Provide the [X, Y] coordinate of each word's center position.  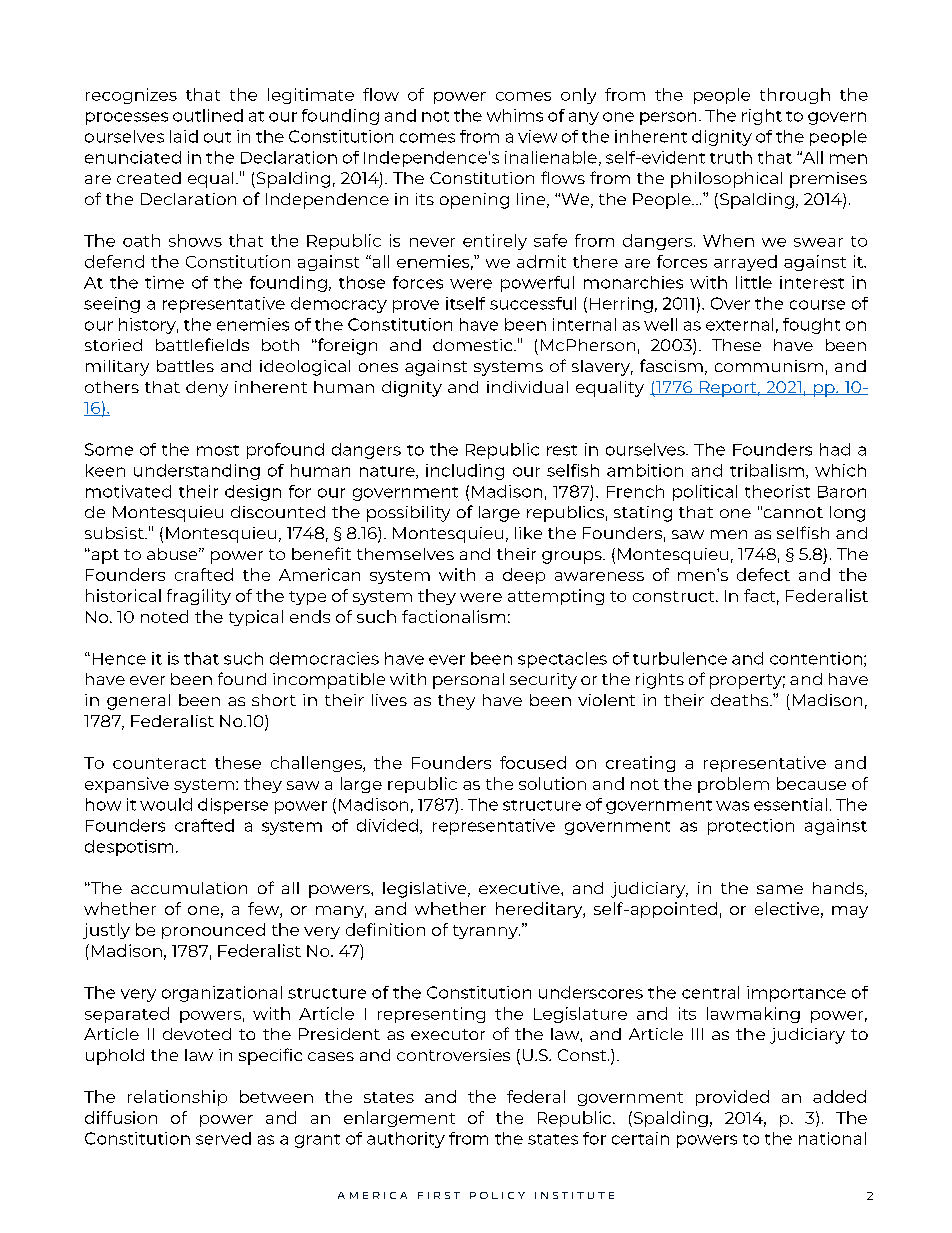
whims [515, 115]
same [780, 889]
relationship [177, 1098]
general [138, 702]
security [543, 681]
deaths [741, 700]
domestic [474, 345]
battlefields [202, 344]
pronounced [213, 931]
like [528, 533]
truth [731, 157]
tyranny [486, 932]
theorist [777, 491]
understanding [197, 472]
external [739, 324]
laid [184, 136]
